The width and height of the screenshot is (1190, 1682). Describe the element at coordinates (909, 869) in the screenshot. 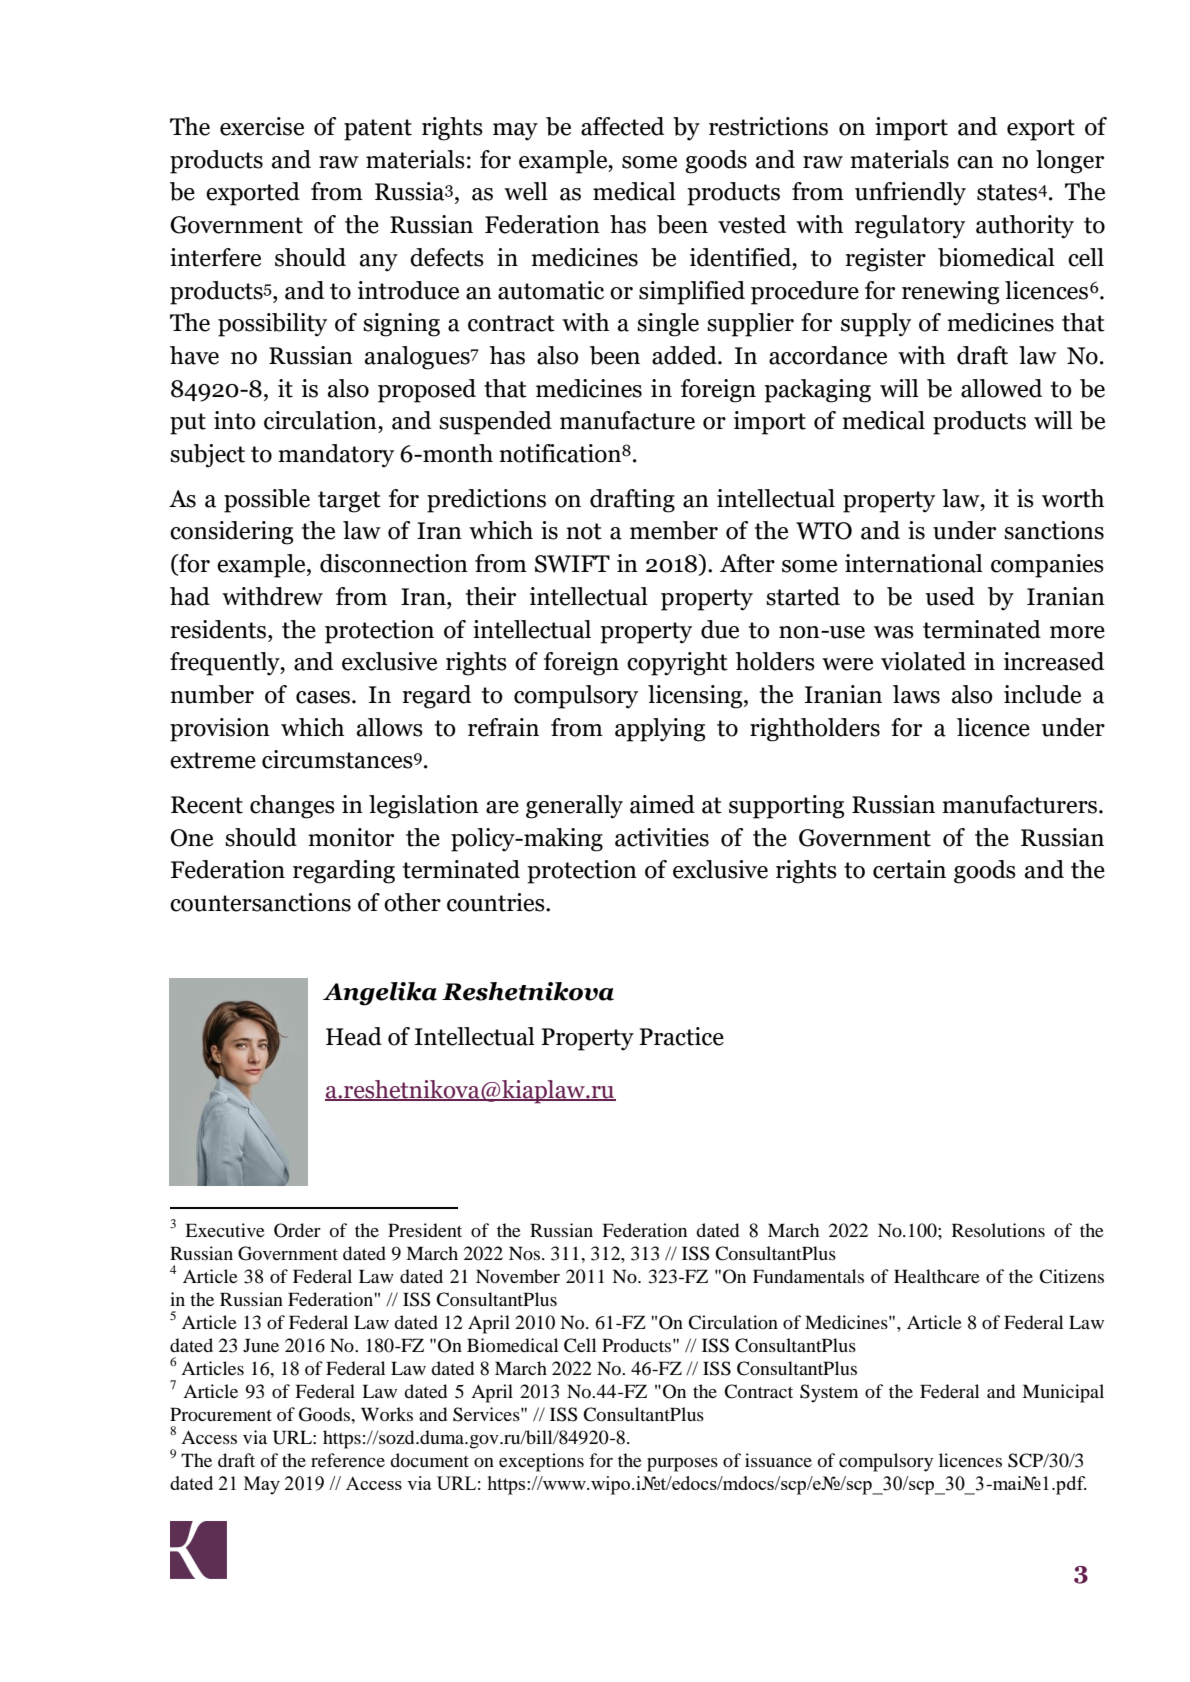

I see `certain` at that location.
